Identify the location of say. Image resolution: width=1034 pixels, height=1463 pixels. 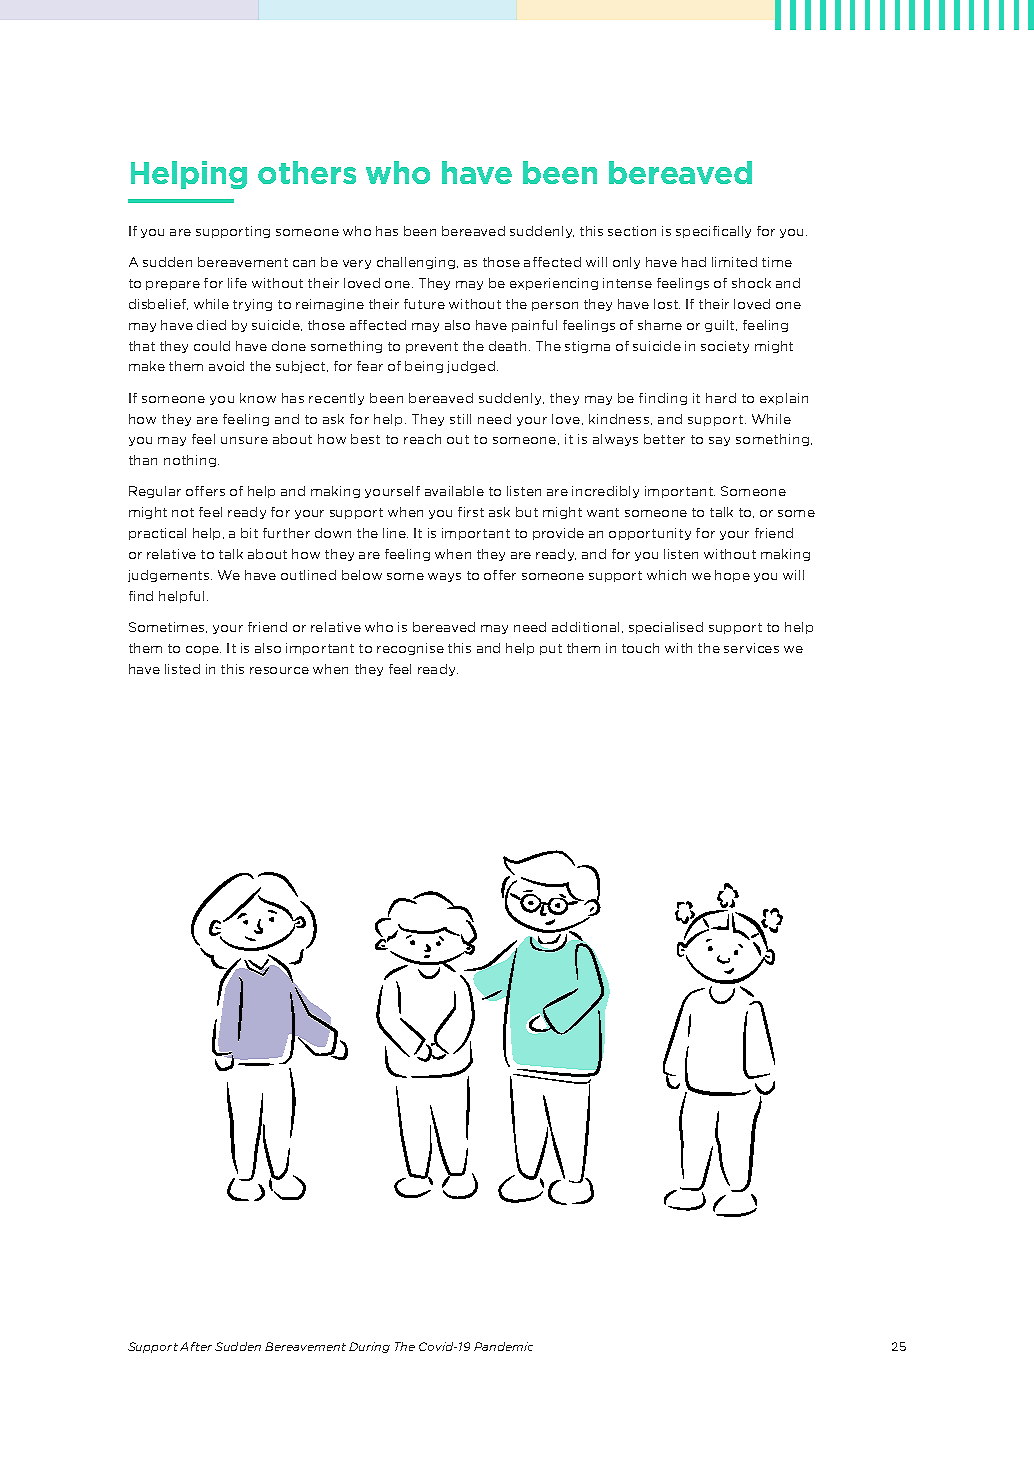
(719, 441).
